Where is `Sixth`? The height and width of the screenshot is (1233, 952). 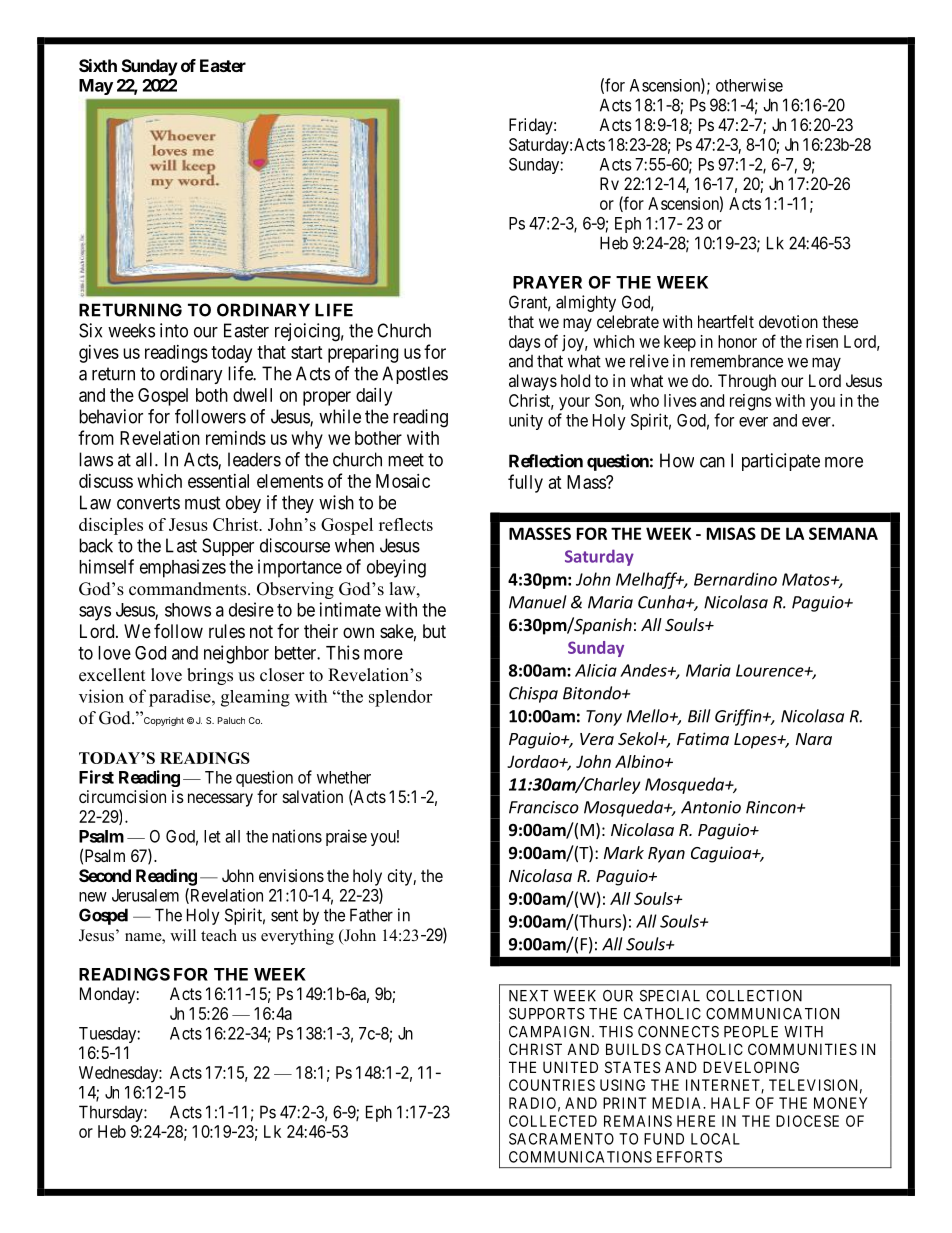 Sixth is located at coordinates (98, 65).
